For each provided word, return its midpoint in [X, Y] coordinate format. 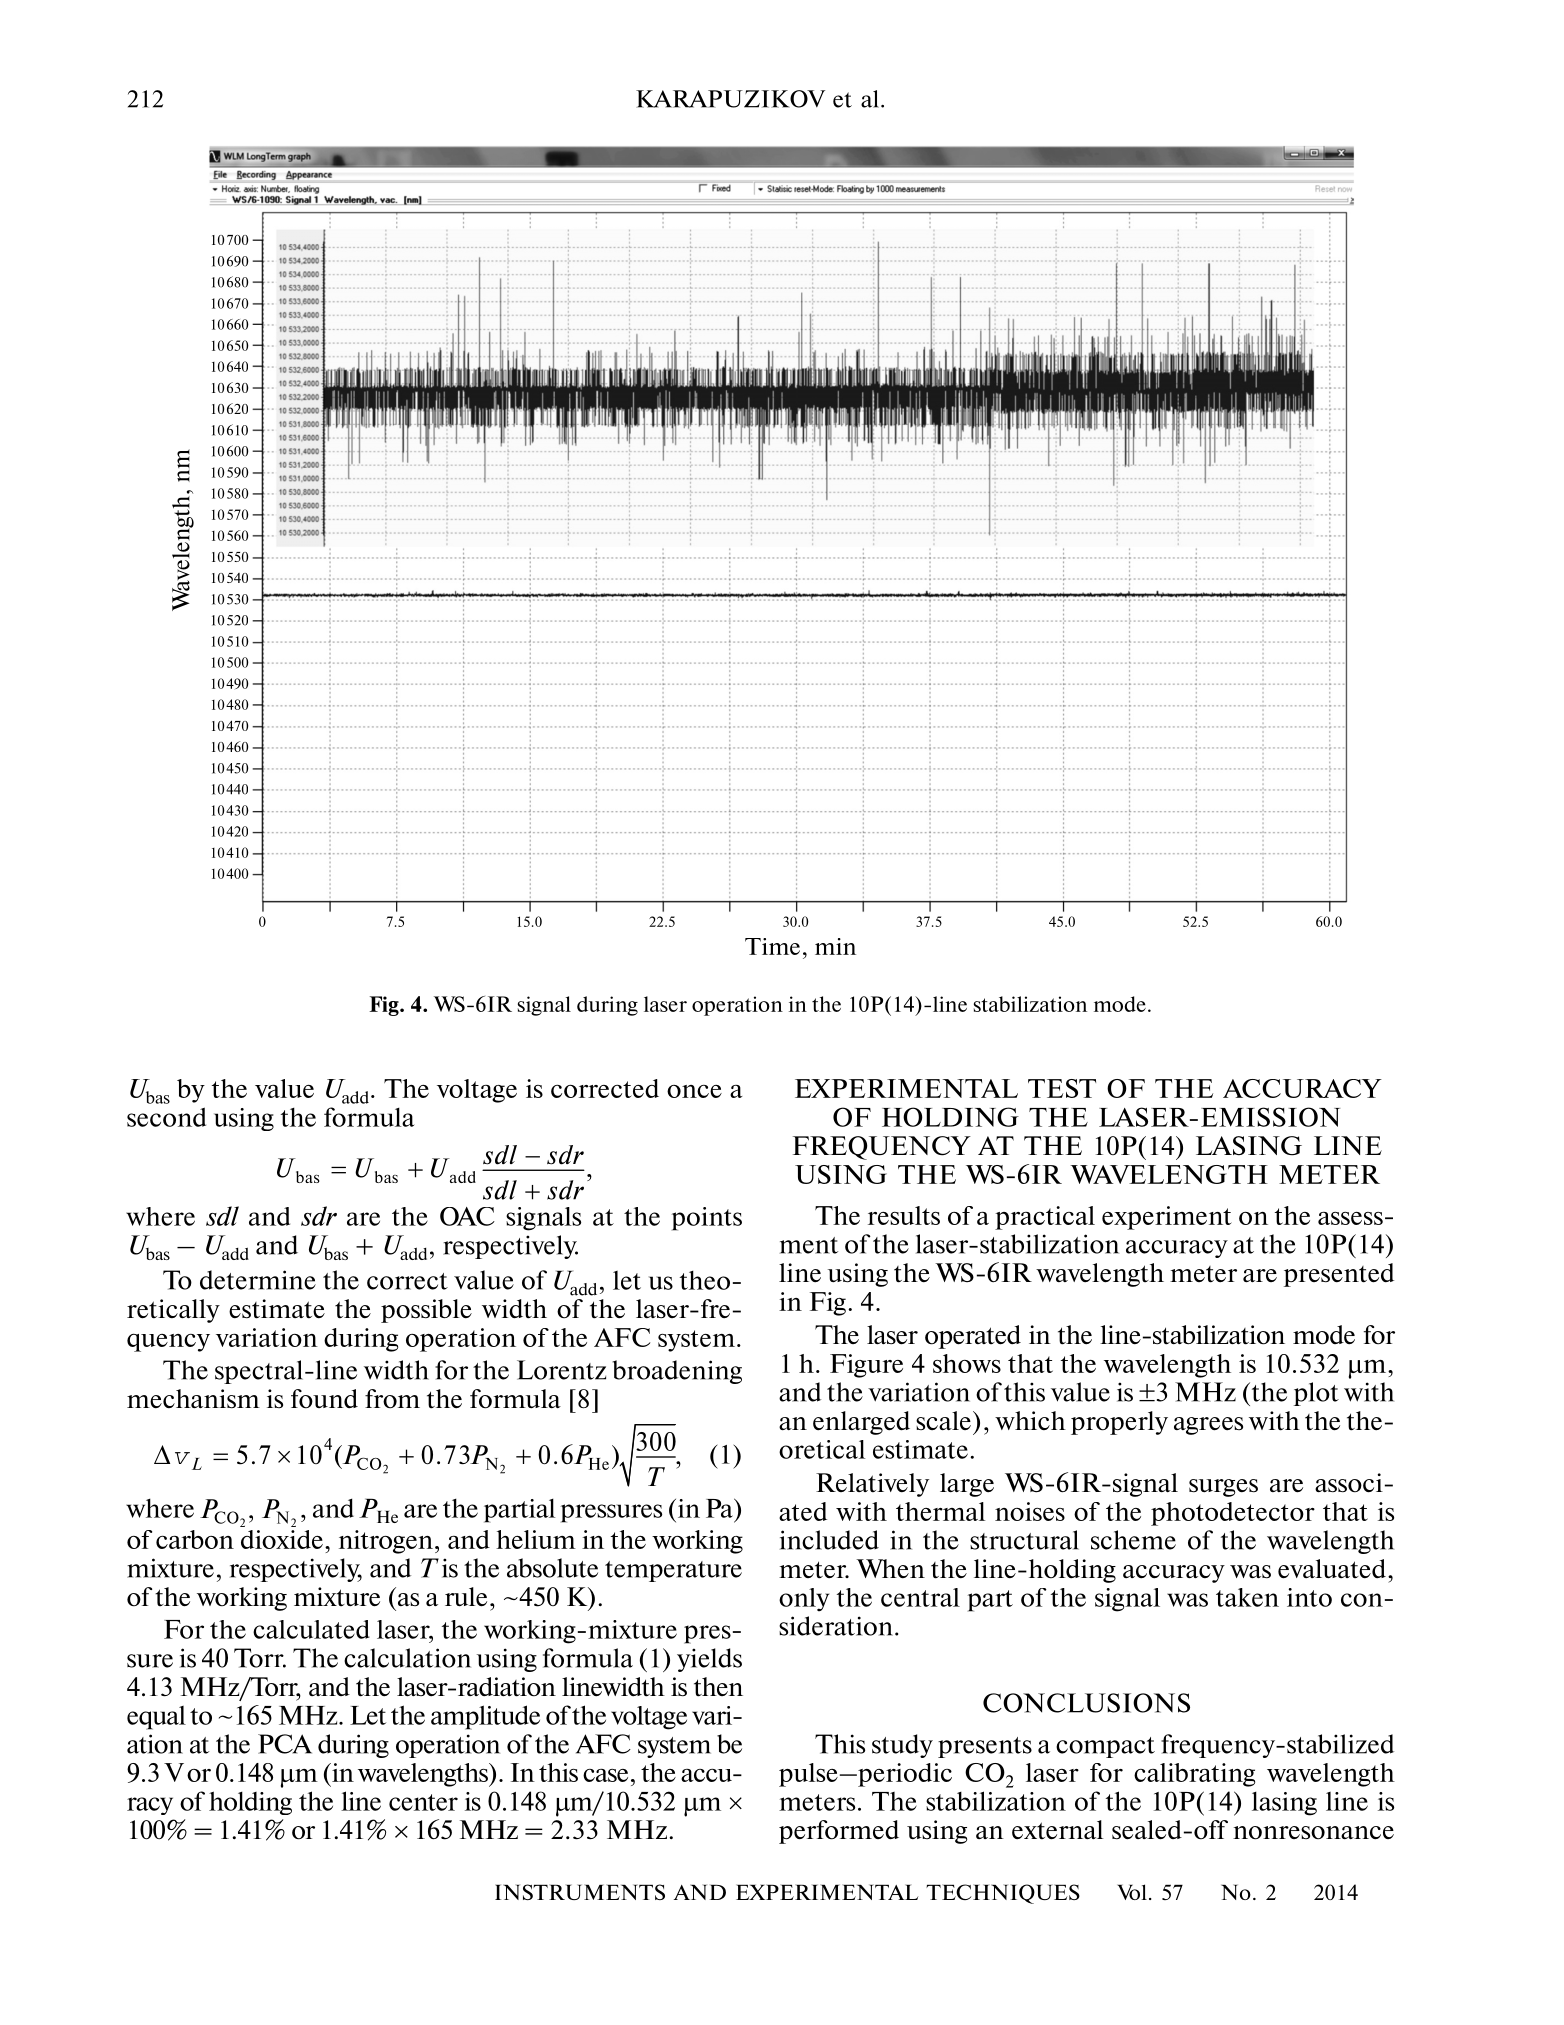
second [166, 1117]
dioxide [282, 1539]
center [423, 1802]
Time [772, 946]
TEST [1062, 1088]
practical [1045, 1218]
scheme [1133, 1540]
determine [258, 1280]
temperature [673, 1571]
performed [839, 1832]
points [707, 1219]
